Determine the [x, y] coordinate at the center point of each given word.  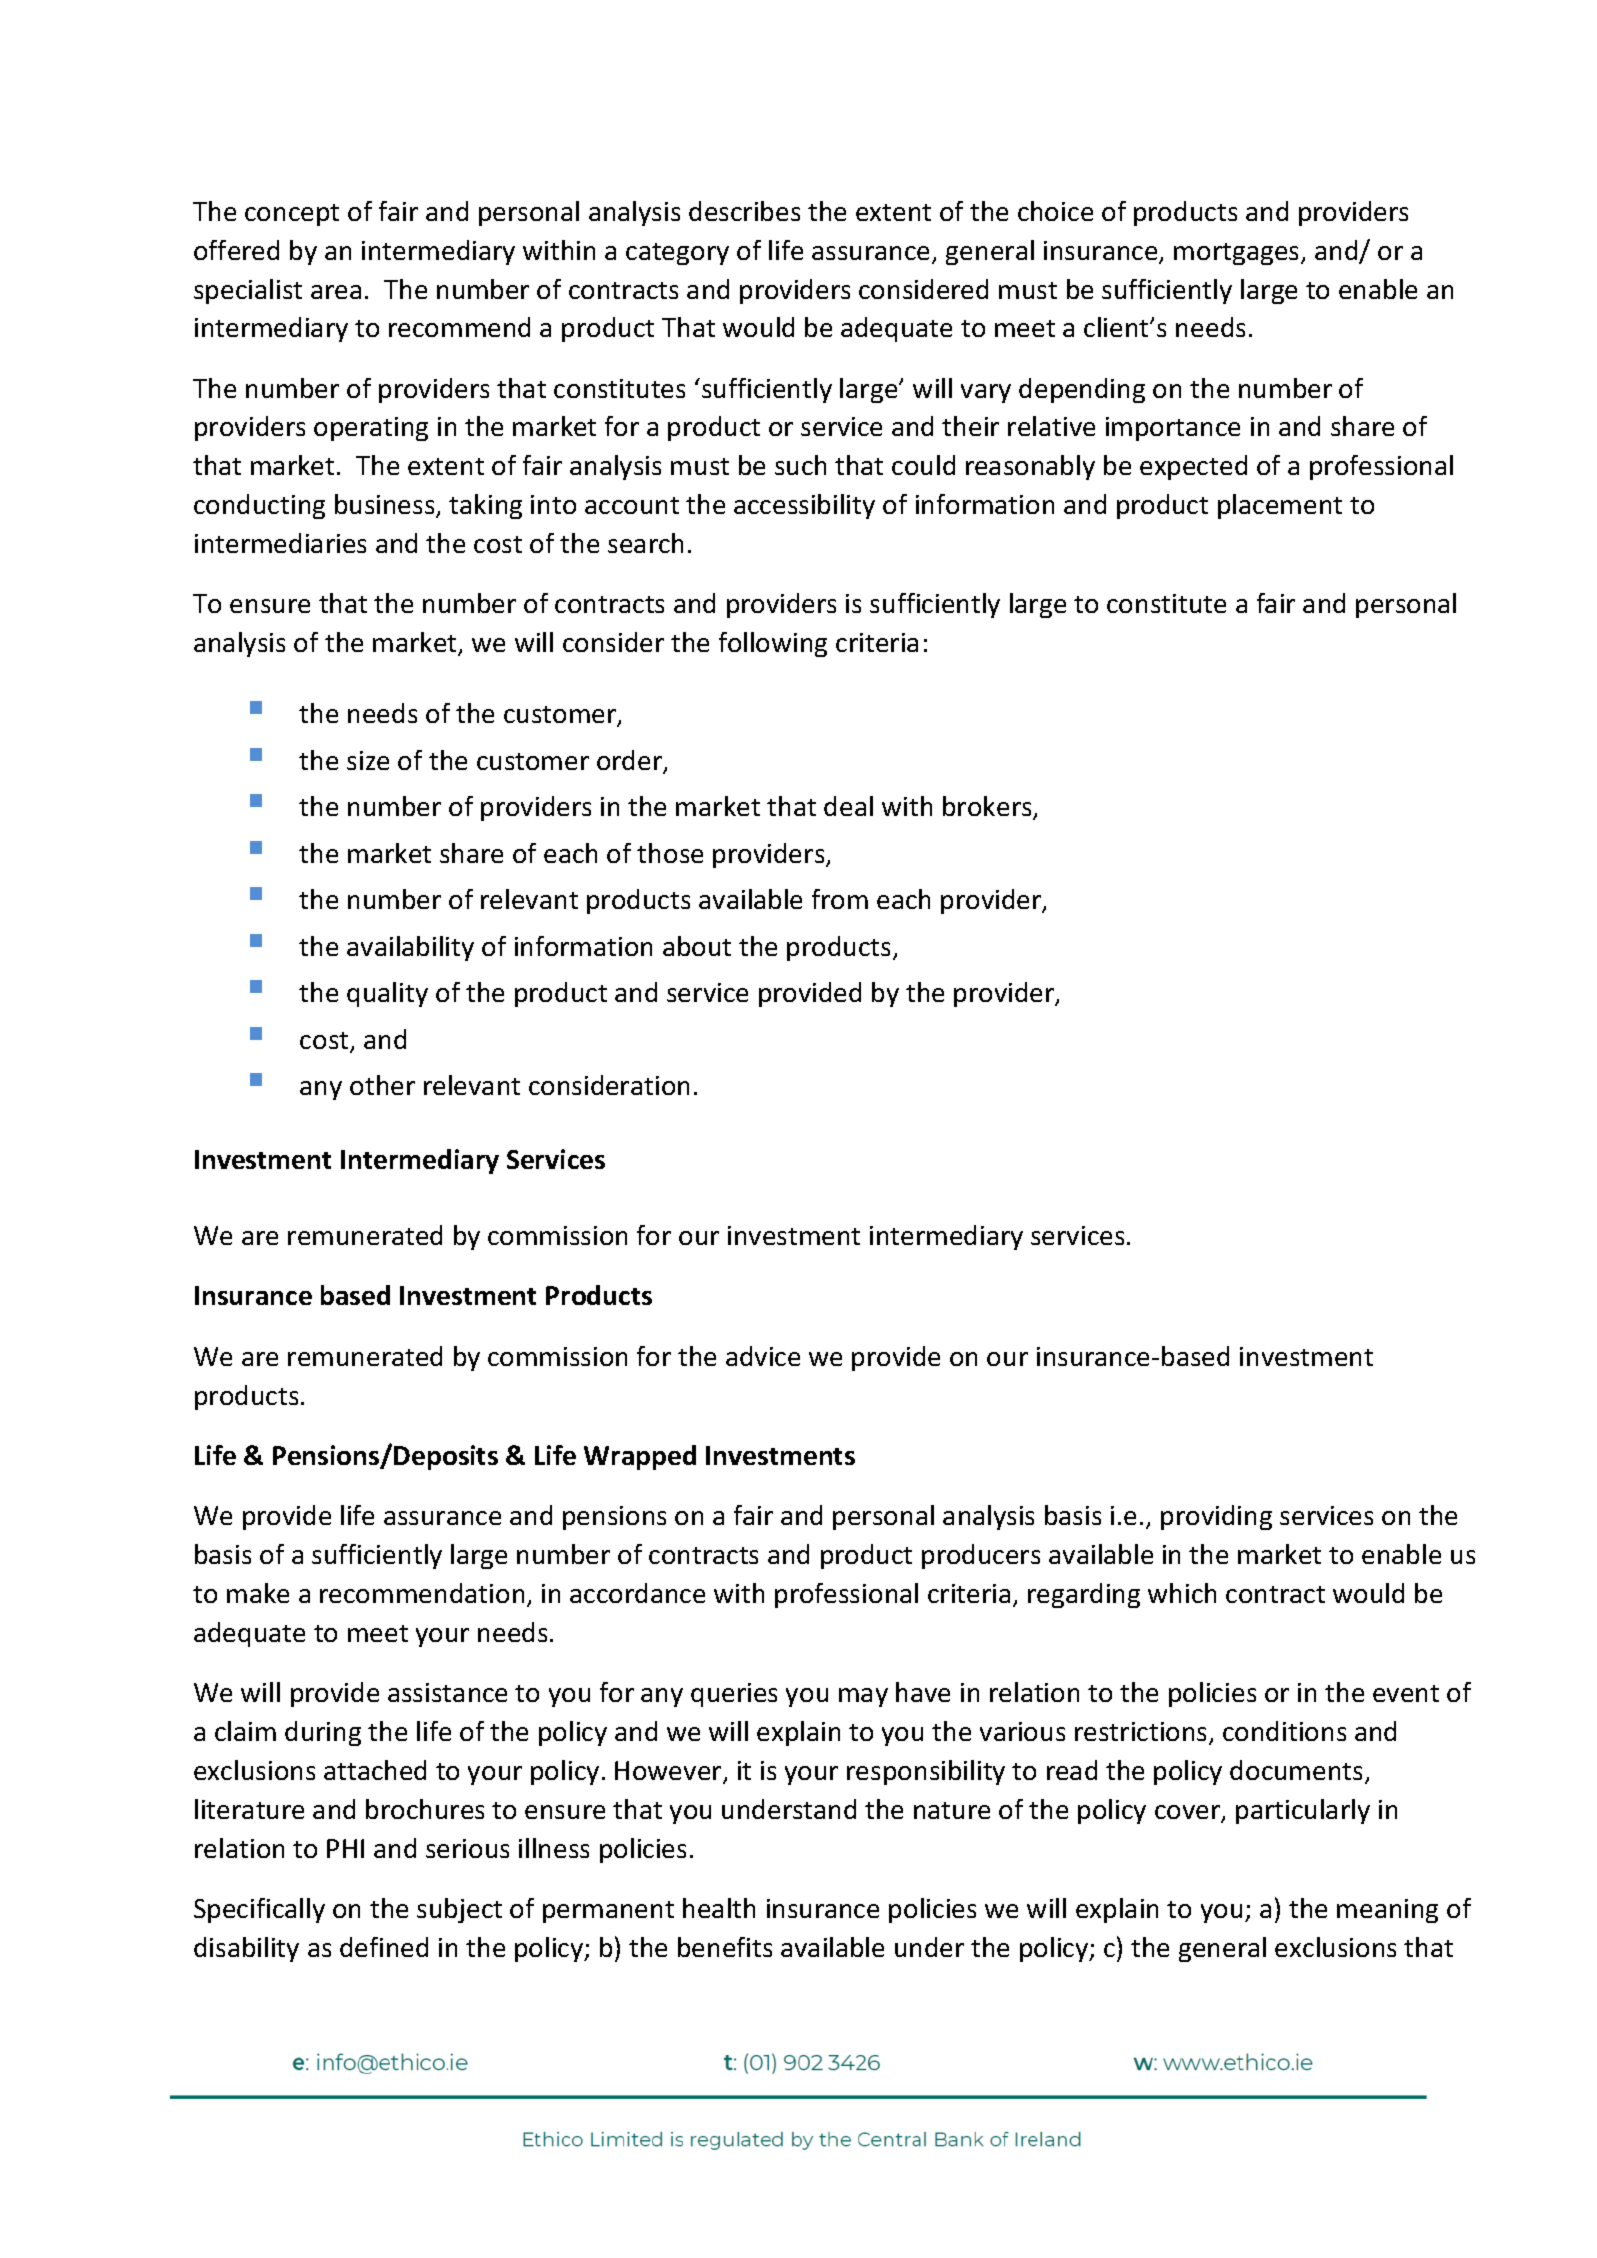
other [382, 1085]
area [336, 292]
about [697, 946]
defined [384, 1947]
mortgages [1238, 254]
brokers [988, 807]
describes [744, 211]
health [719, 1908]
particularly [1303, 1811]
